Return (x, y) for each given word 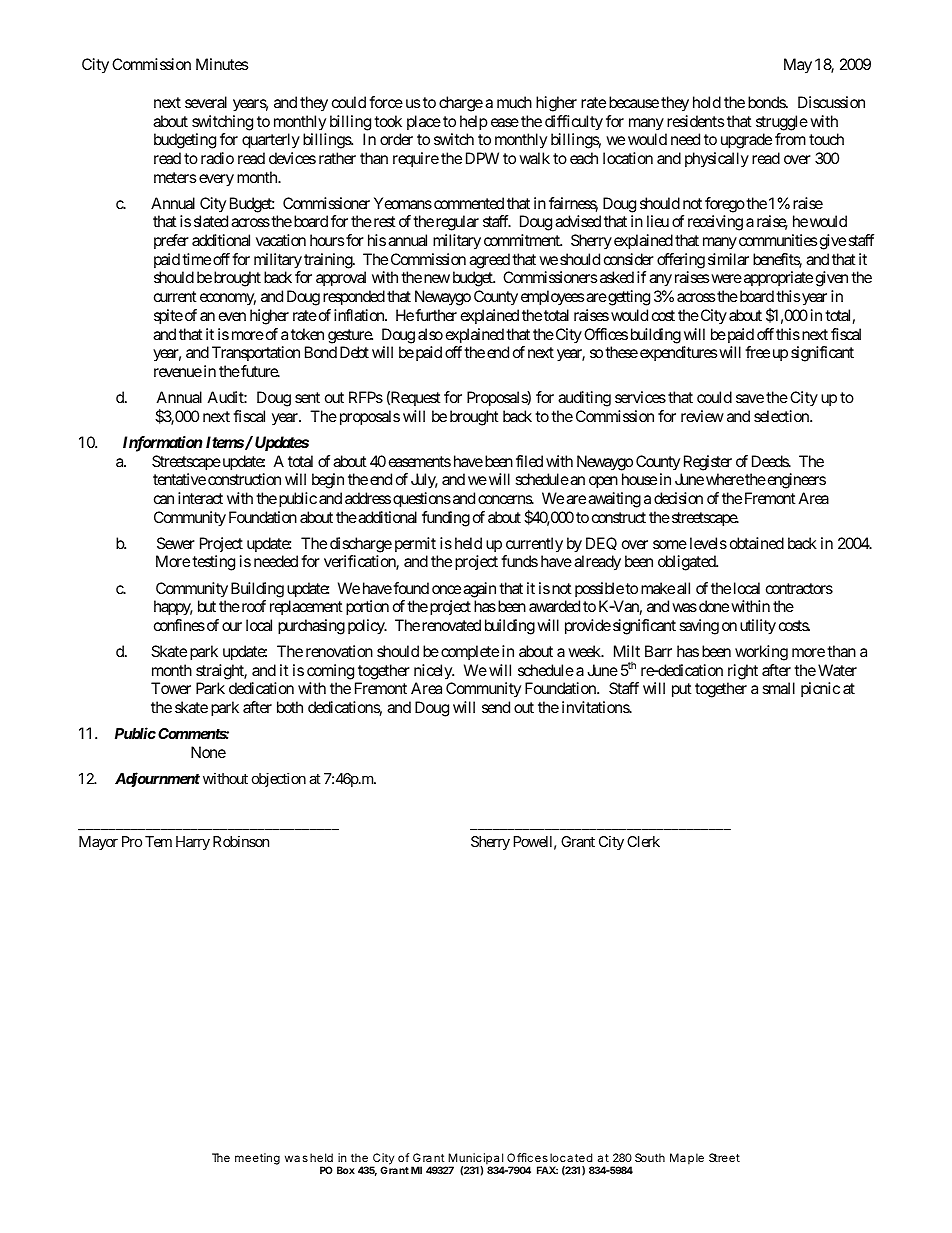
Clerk (643, 841)
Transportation (256, 353)
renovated (451, 625)
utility (758, 627)
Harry (193, 843)
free (757, 352)
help (474, 123)
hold (707, 102)
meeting (257, 1159)
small (778, 688)
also (430, 334)
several (206, 102)
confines (179, 625)
